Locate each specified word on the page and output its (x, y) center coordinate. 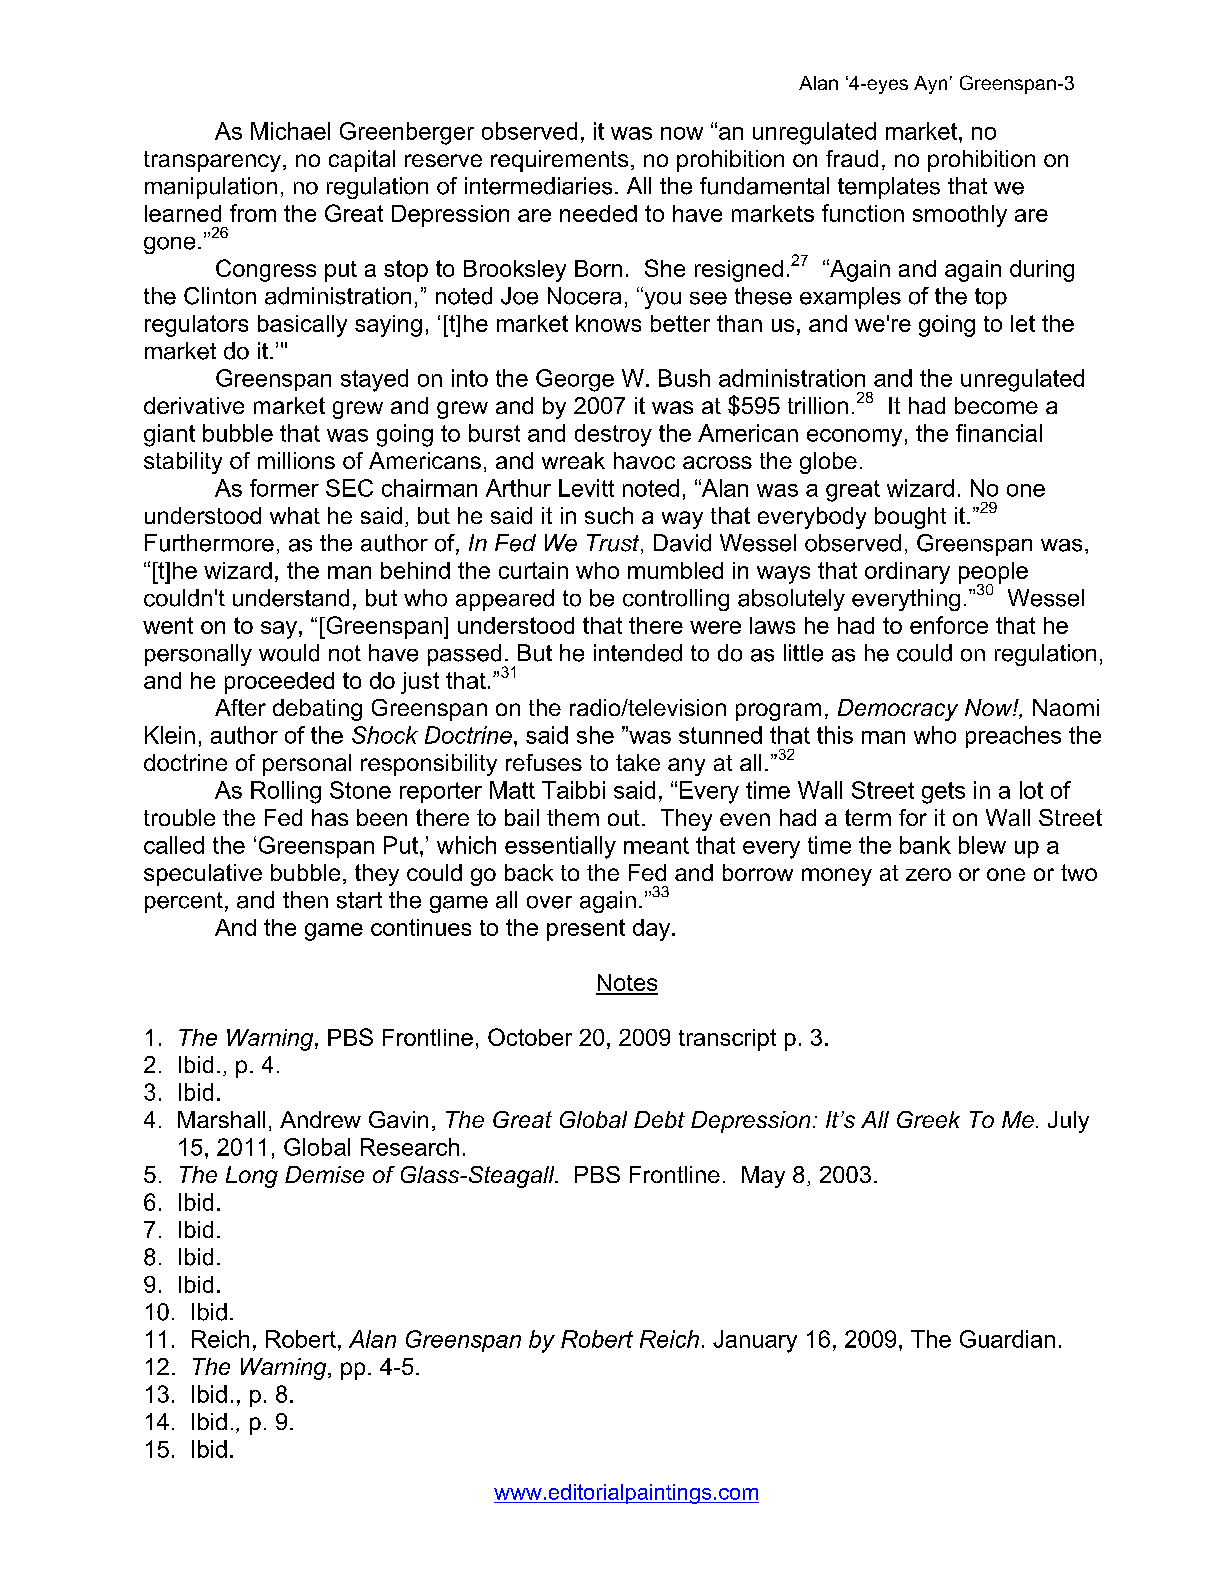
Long (252, 1177)
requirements (559, 161)
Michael (290, 131)
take (638, 762)
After (240, 707)
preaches (1013, 737)
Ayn (930, 85)
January (755, 1341)
